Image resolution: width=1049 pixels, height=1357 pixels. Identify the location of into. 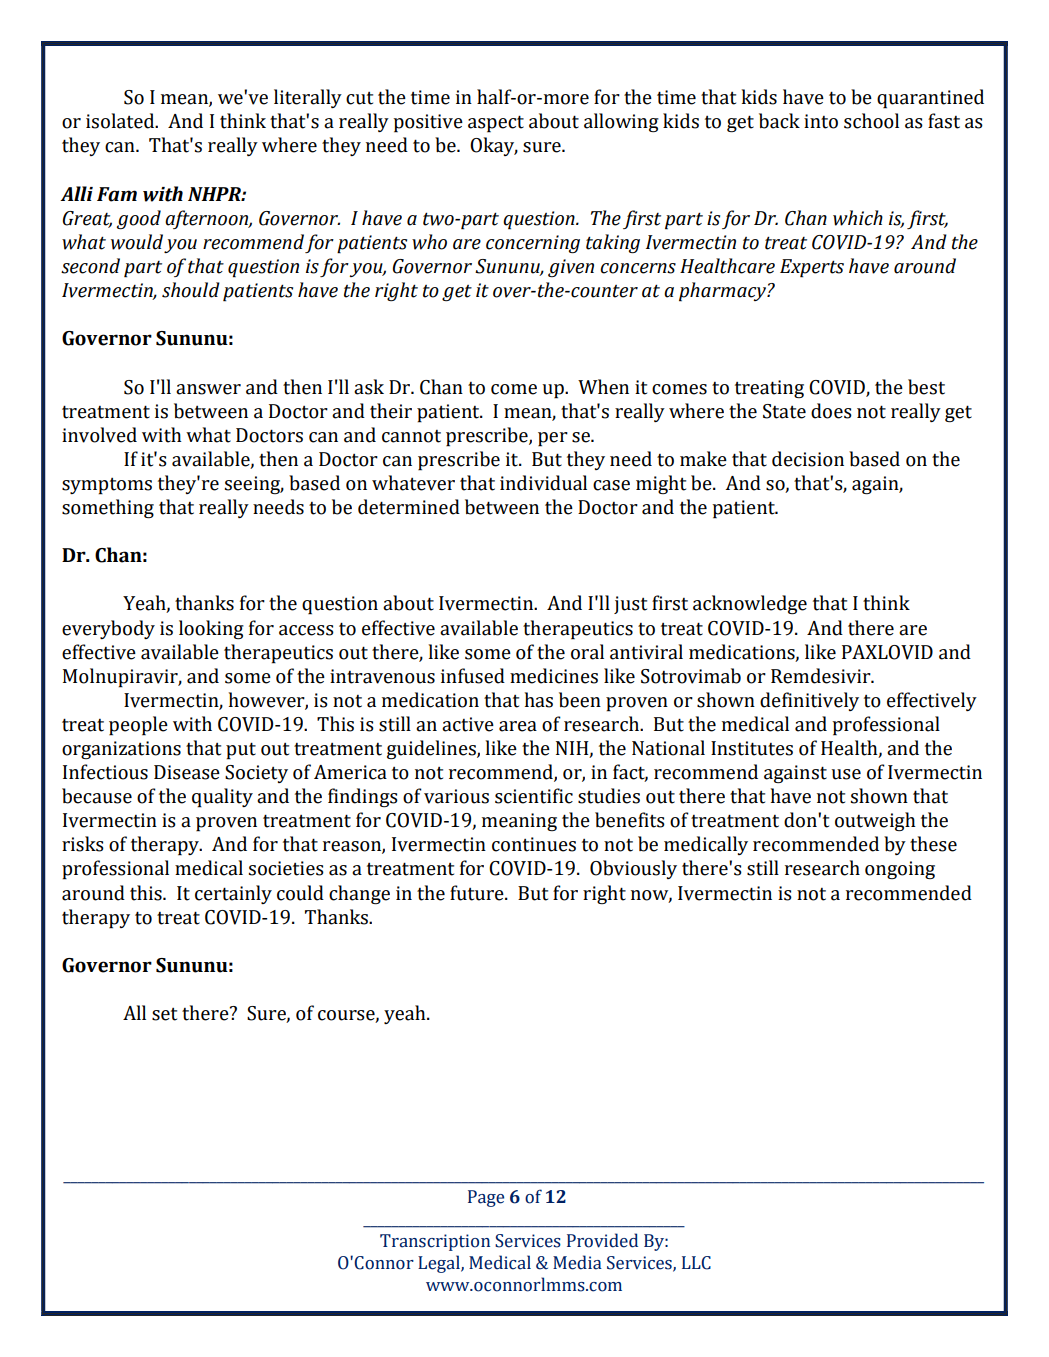
(821, 121).
